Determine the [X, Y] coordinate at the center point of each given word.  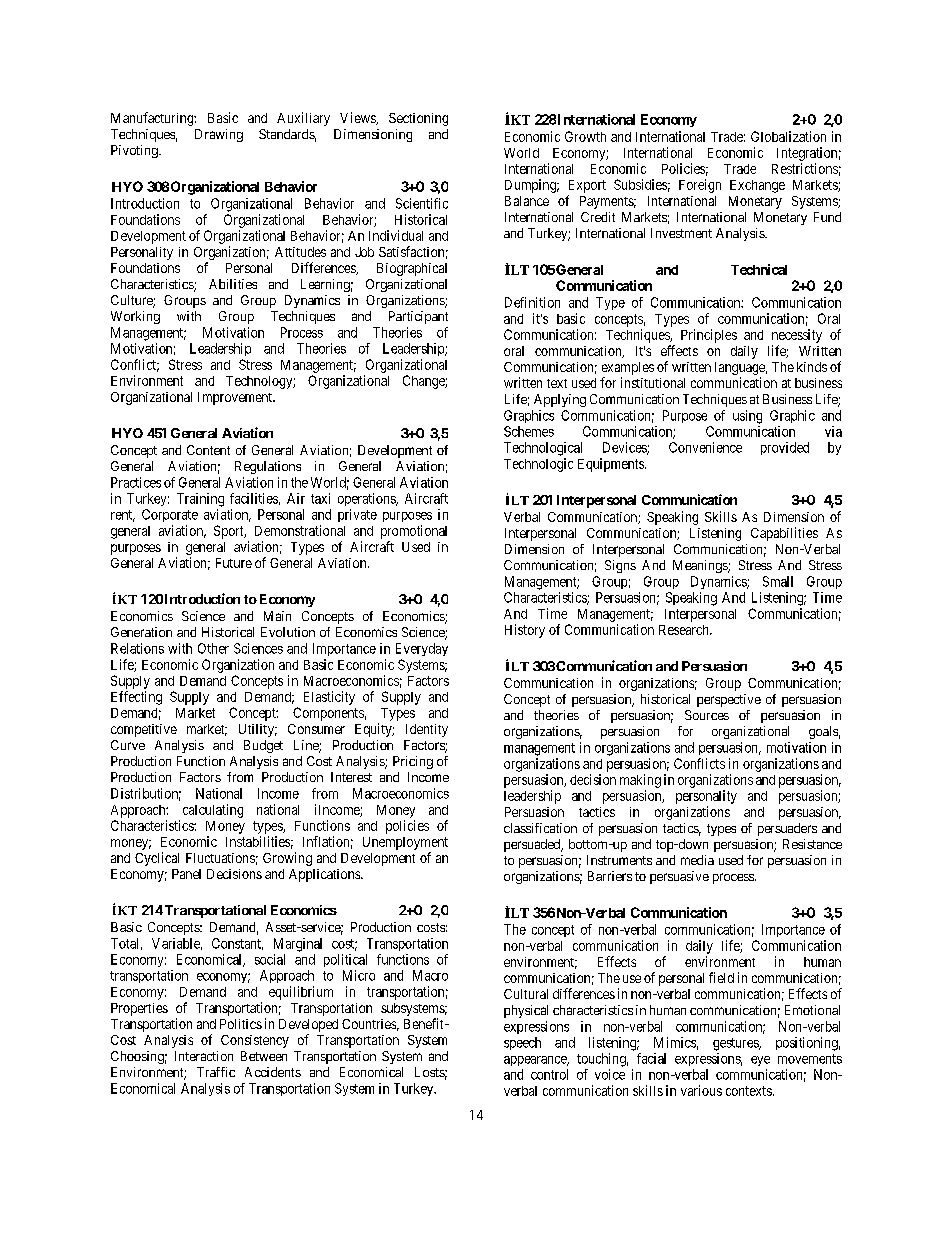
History [525, 631]
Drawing [219, 135]
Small [778, 581]
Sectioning [418, 119]
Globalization [788, 136]
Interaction [204, 1056]
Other [213, 648]
